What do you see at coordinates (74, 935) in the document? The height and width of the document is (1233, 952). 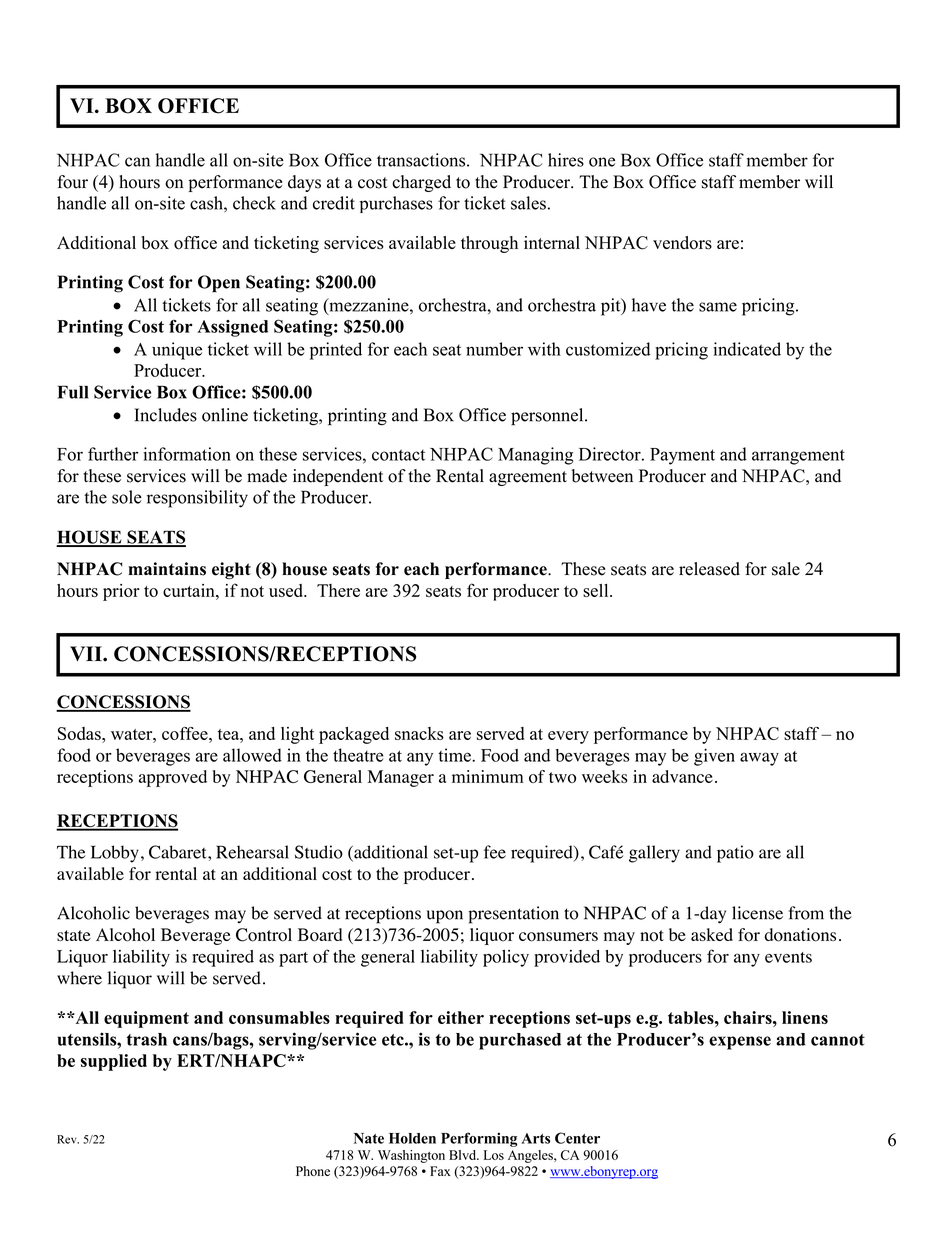 I see `state` at bounding box center [74, 935].
